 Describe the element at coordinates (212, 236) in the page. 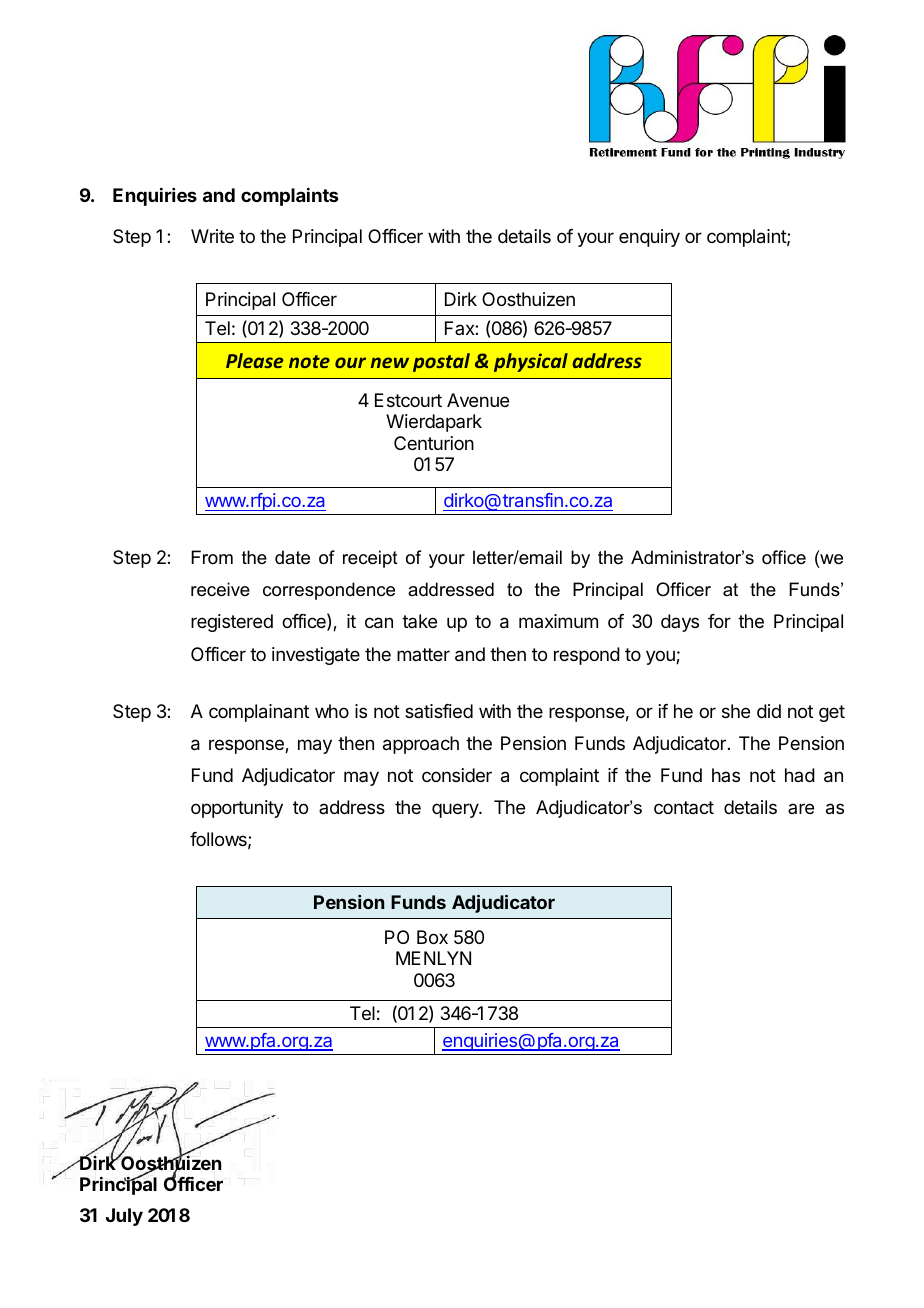

I see `Write` at that location.
